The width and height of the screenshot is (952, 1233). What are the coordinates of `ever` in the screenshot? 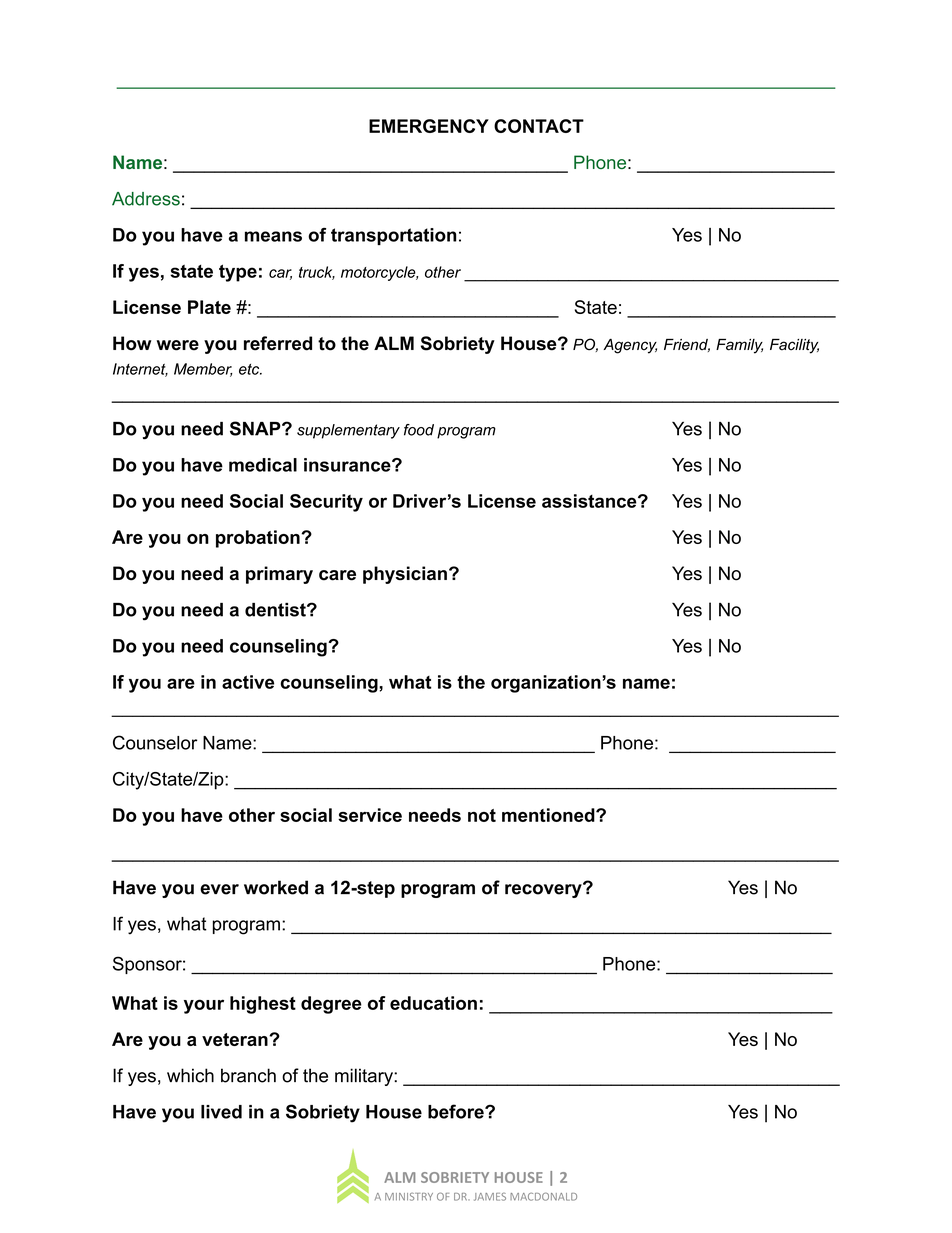 It's located at (219, 889).
